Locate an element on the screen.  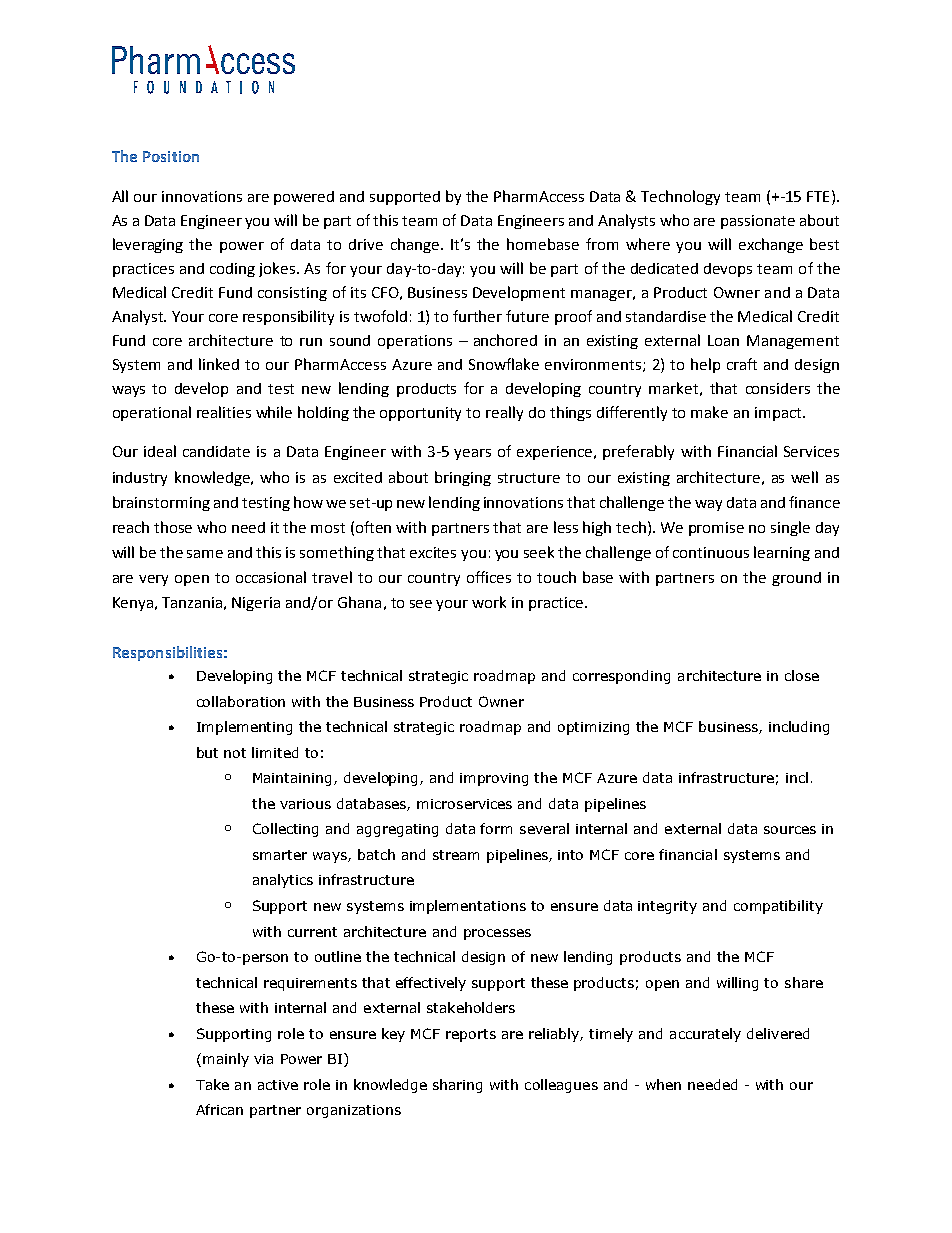
realities is located at coordinates (224, 412).
